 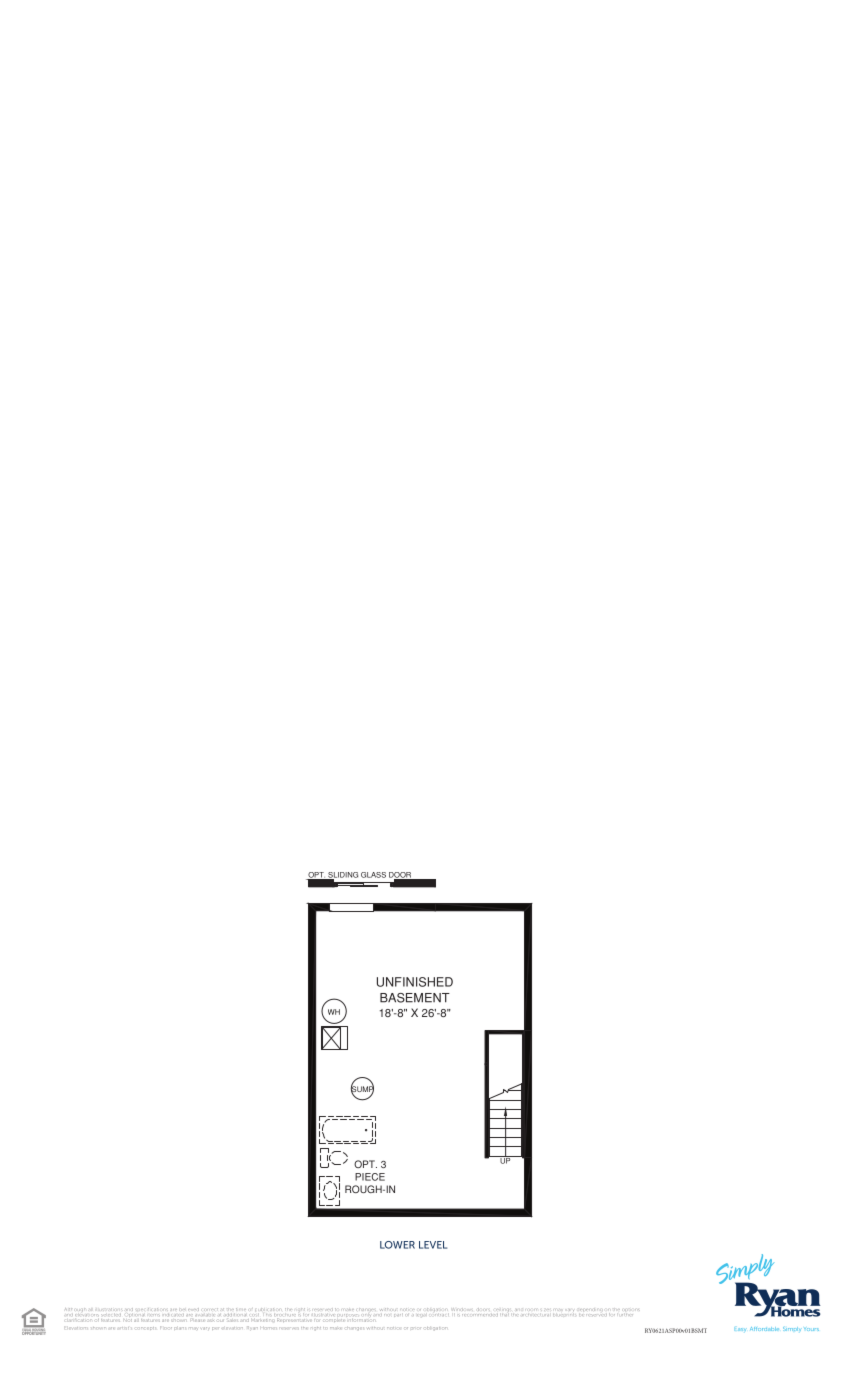 I want to click on LEVEL, so click(x=433, y=1245).
